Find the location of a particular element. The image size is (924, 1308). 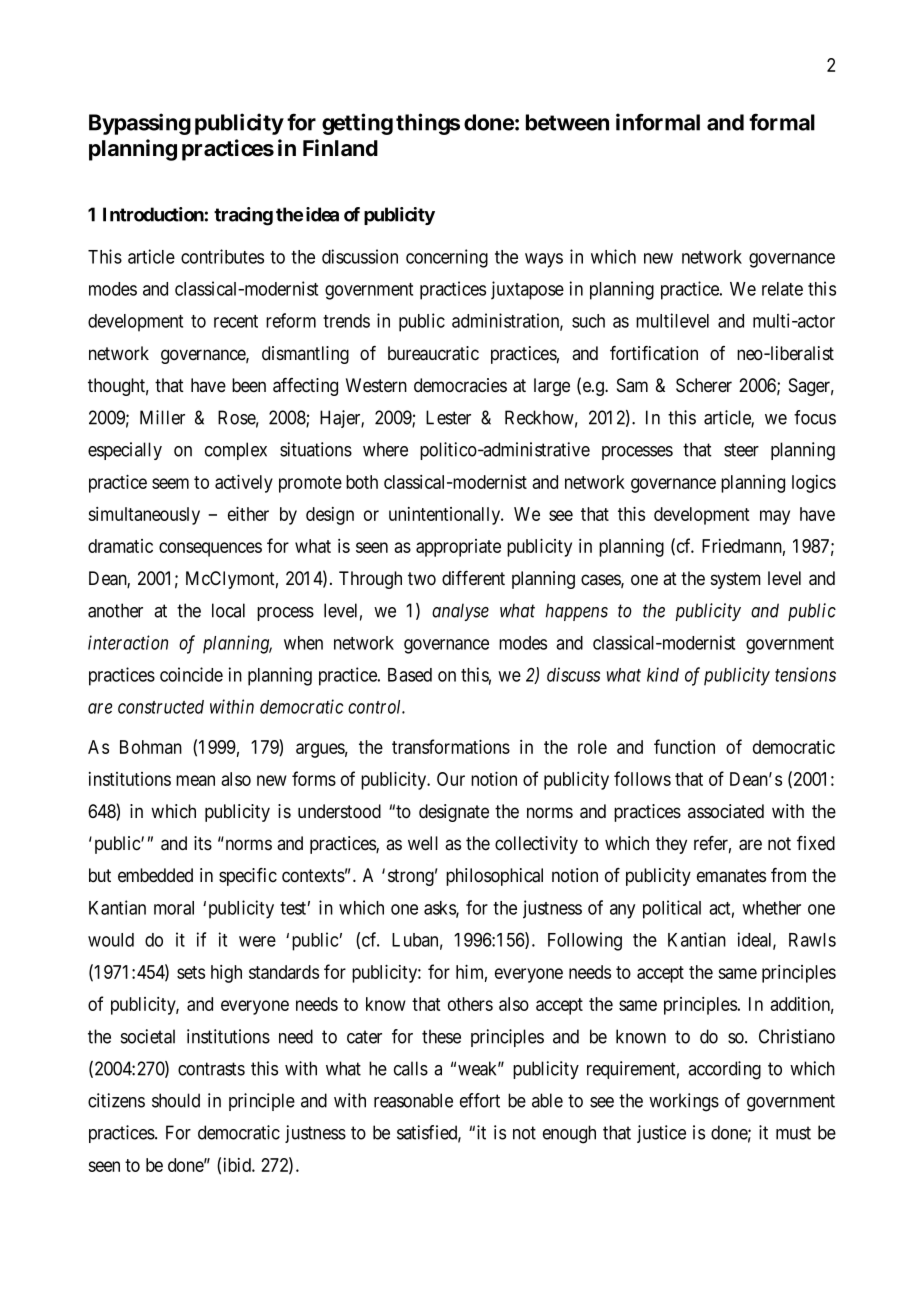

things is located at coordinates (428, 124).
